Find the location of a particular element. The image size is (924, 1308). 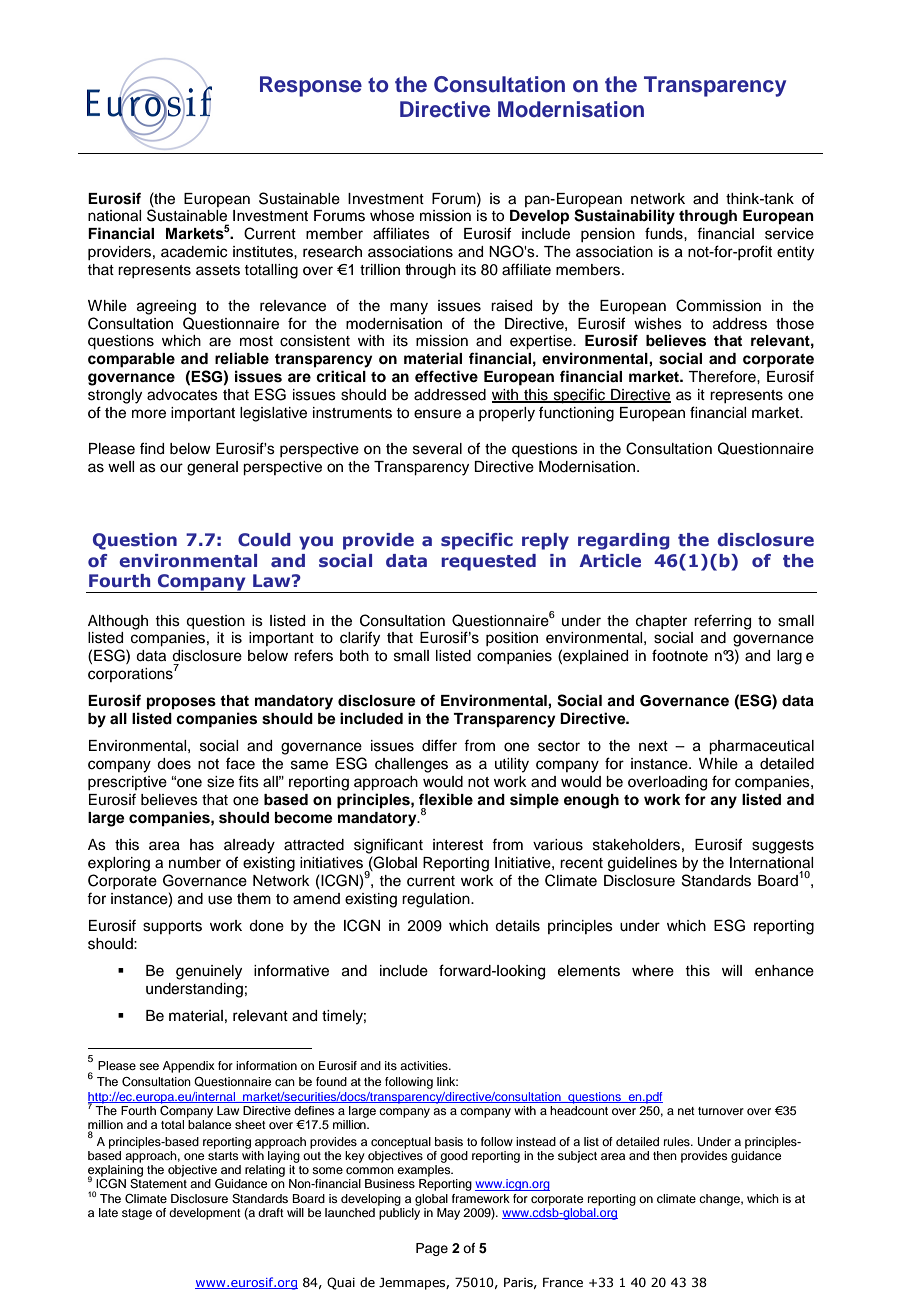

ensure is located at coordinates (437, 414).
